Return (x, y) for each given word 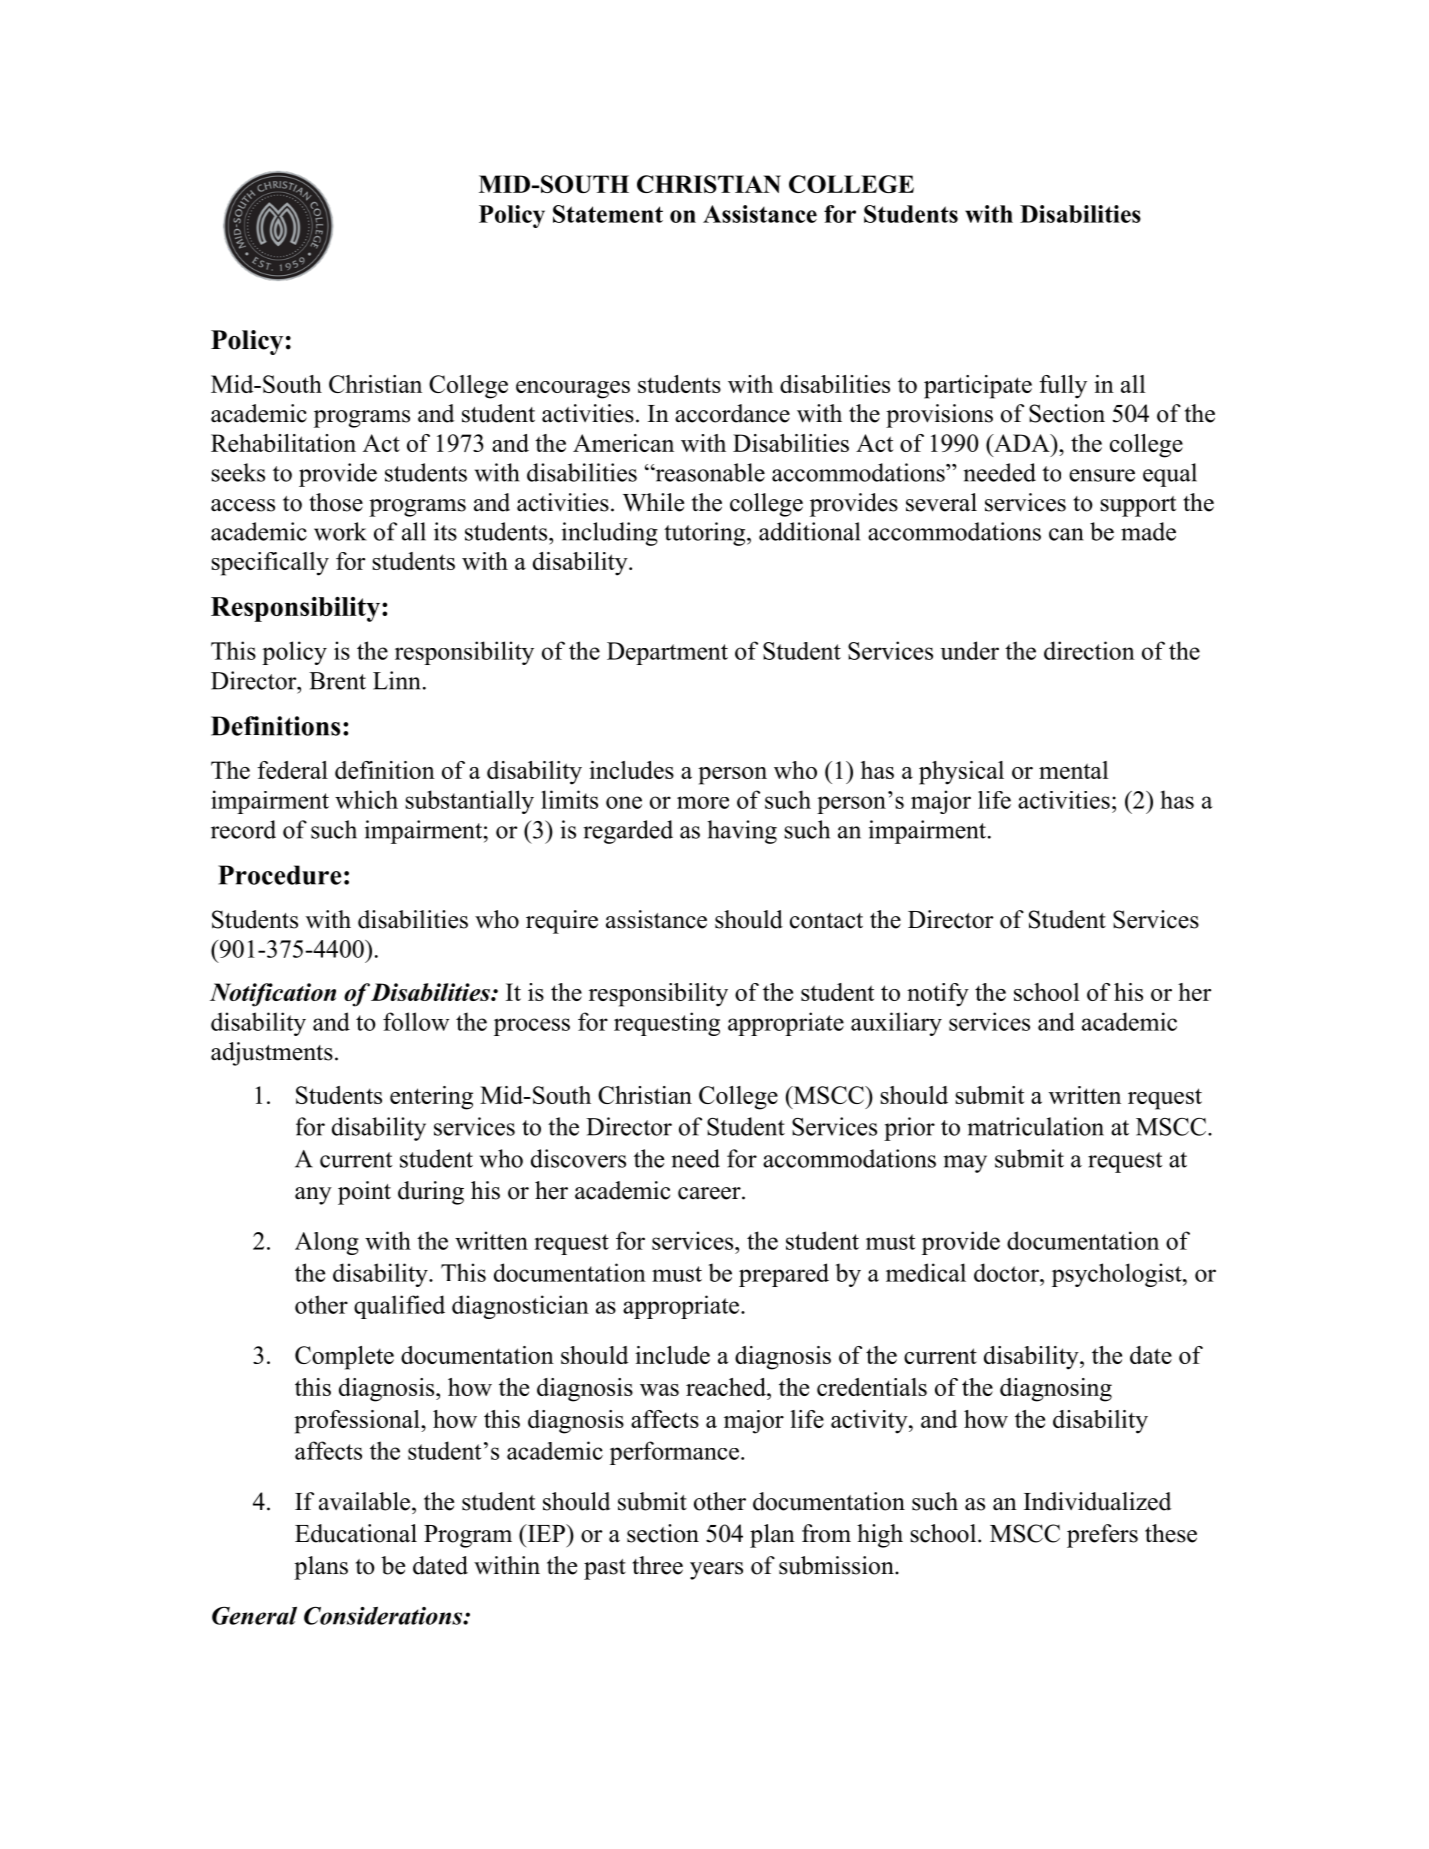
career (710, 1193)
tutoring (706, 534)
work (340, 531)
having (742, 832)
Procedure (280, 875)
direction (1089, 650)
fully (1063, 387)
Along (327, 1243)
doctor (1007, 1272)
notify (938, 995)
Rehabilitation (283, 443)
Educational (356, 1533)
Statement (608, 214)
